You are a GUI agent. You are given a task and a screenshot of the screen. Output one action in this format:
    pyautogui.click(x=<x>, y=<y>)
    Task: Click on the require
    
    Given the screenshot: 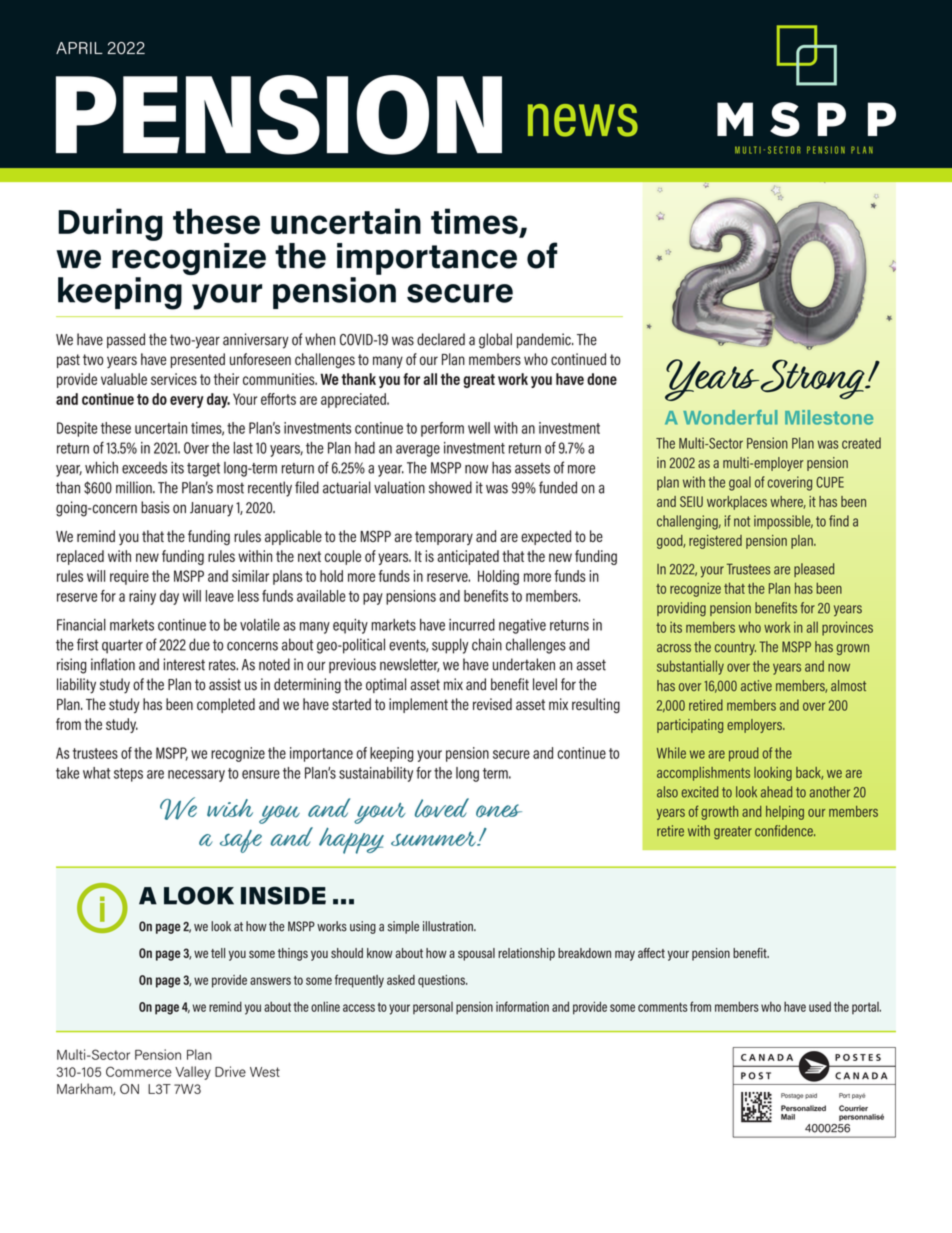 What is the action you would take?
    pyautogui.click(x=129, y=577)
